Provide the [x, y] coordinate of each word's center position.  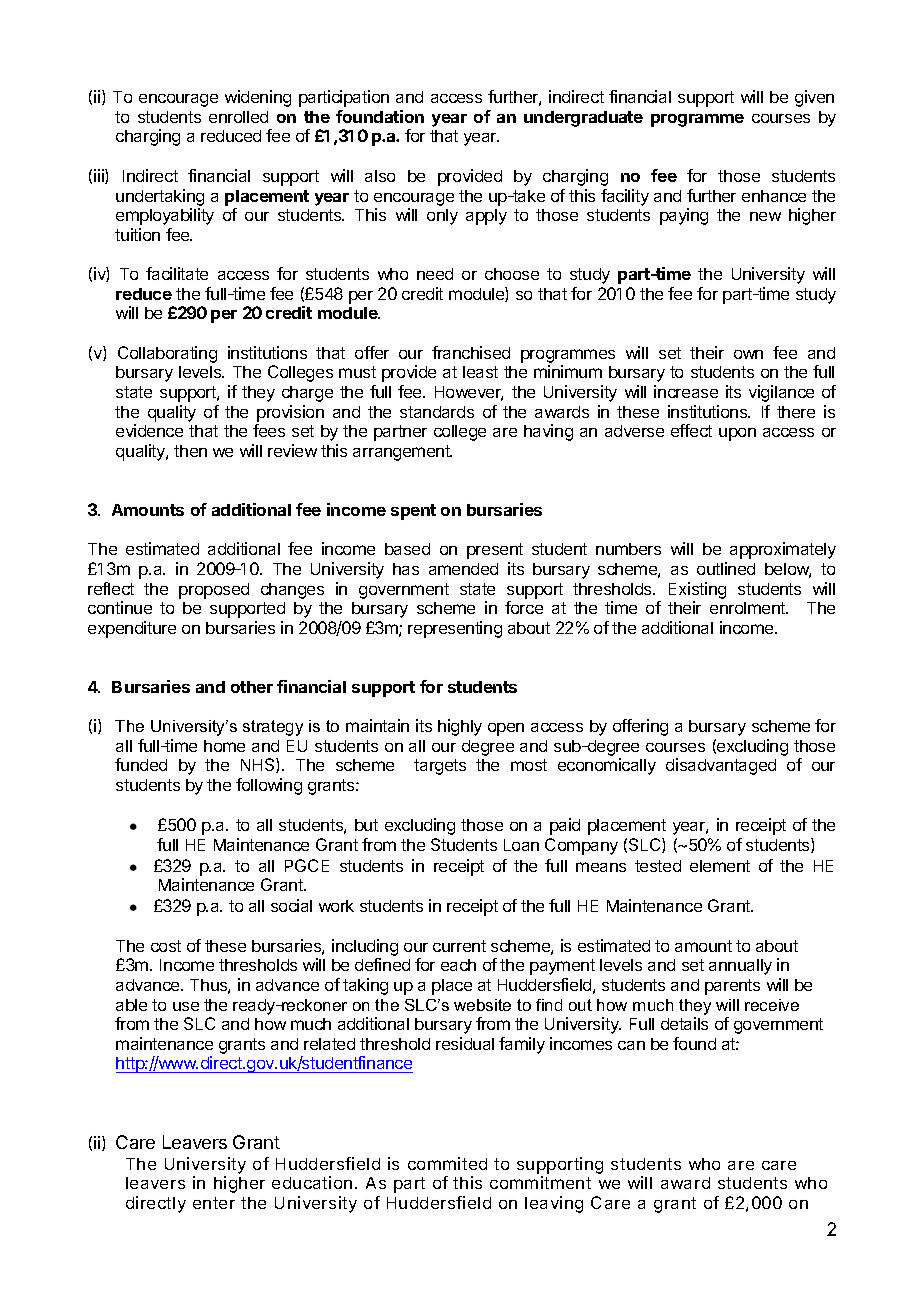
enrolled [238, 117]
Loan [521, 845]
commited [447, 1163]
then [190, 451]
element [720, 866]
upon [737, 434]
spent [413, 512]
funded [141, 764]
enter [214, 1203]
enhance [774, 196]
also [380, 176]
